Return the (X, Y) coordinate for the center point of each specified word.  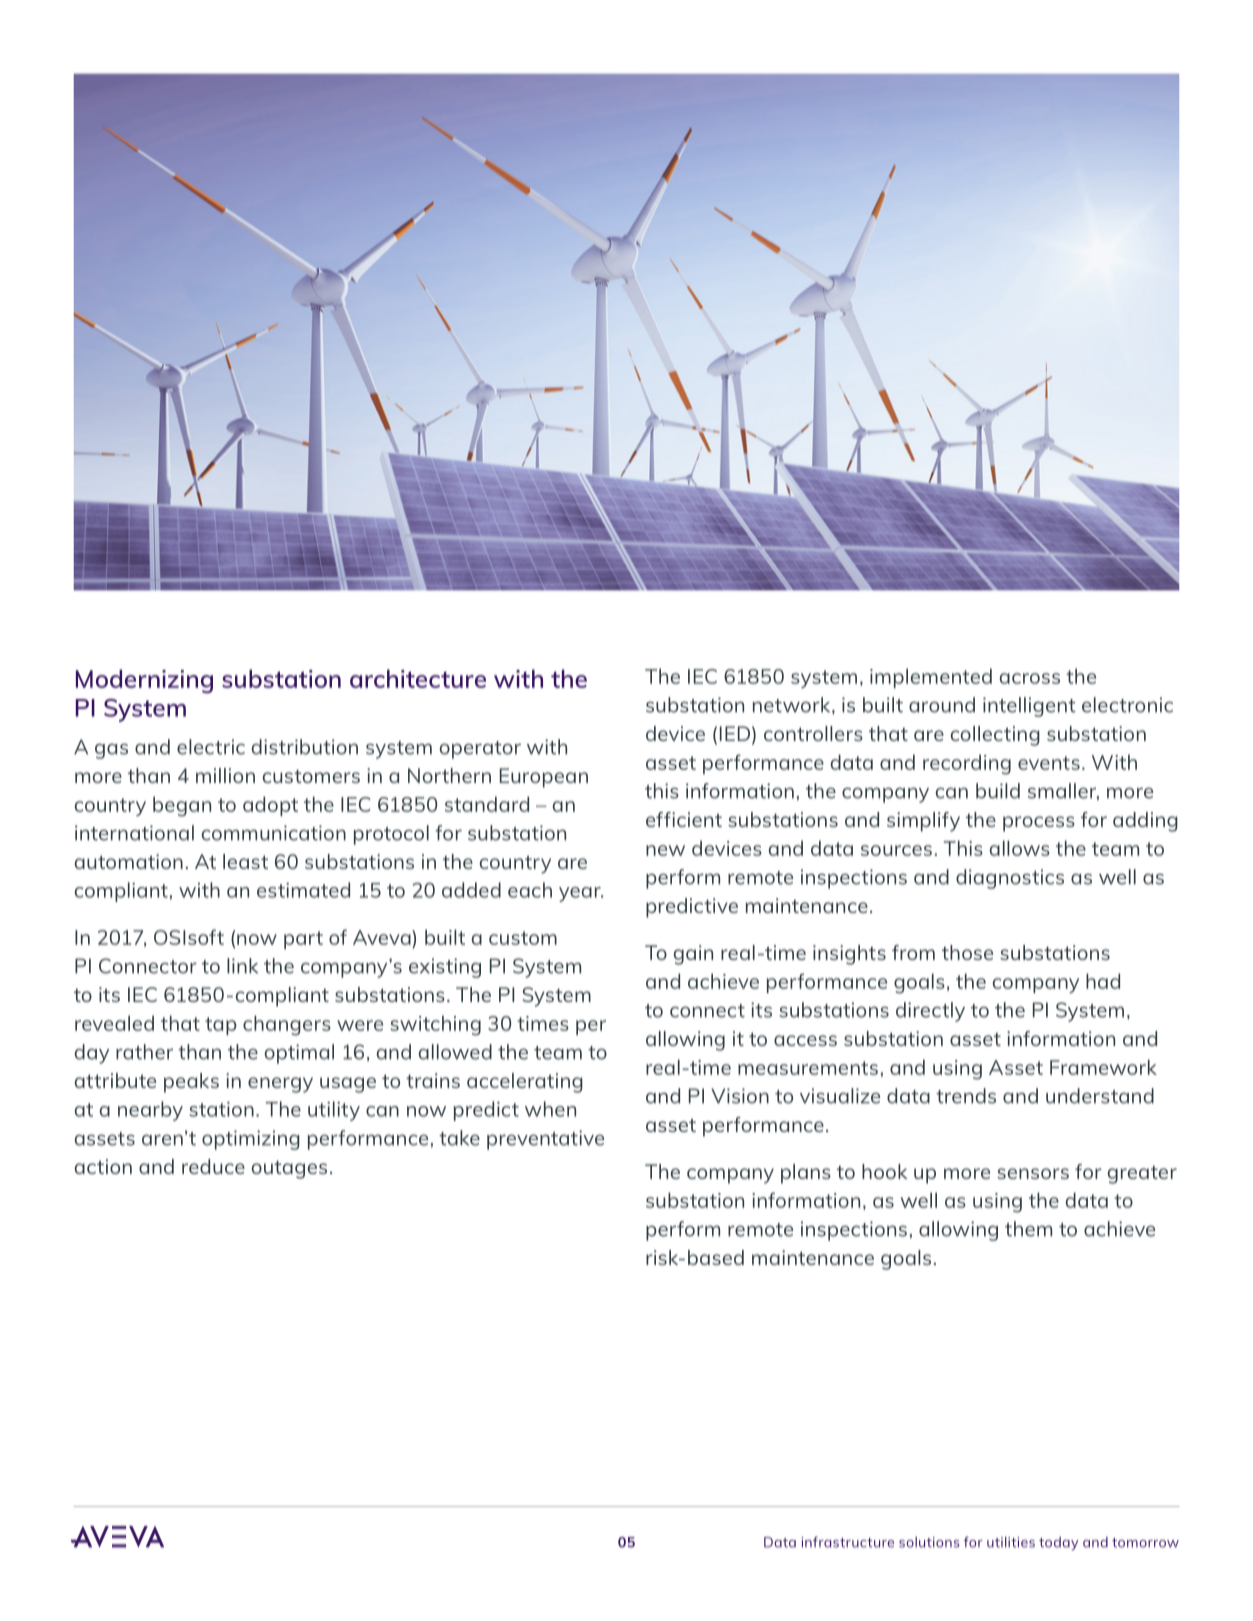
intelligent (1029, 707)
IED (735, 733)
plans (806, 1174)
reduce (213, 1166)
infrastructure (847, 1542)
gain (693, 955)
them (1028, 1229)
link (242, 966)
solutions (929, 1542)
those (967, 952)
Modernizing (144, 681)
